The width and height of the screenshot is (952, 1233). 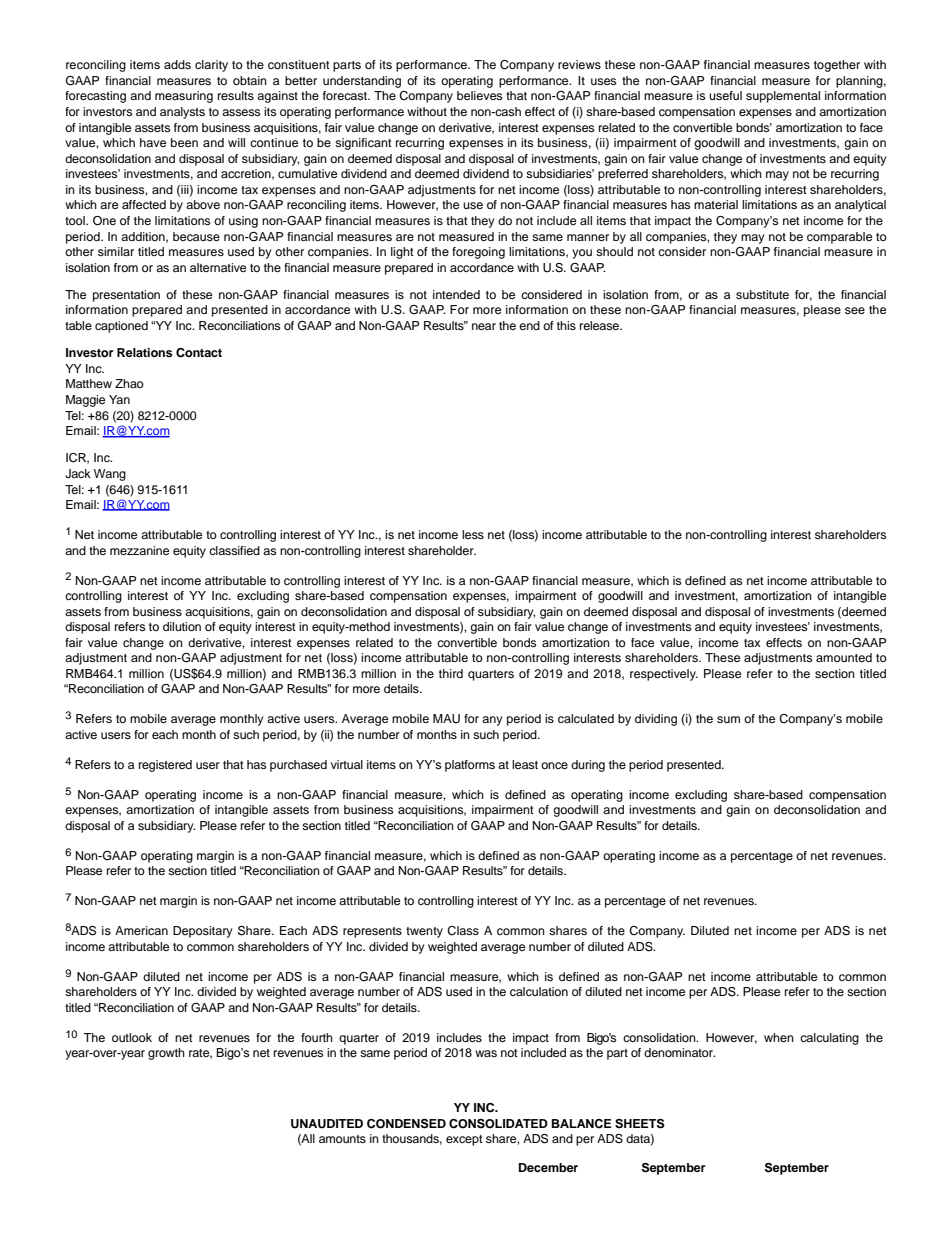 What do you see at coordinates (464, 1140) in the screenshot?
I see `except` at bounding box center [464, 1140].
